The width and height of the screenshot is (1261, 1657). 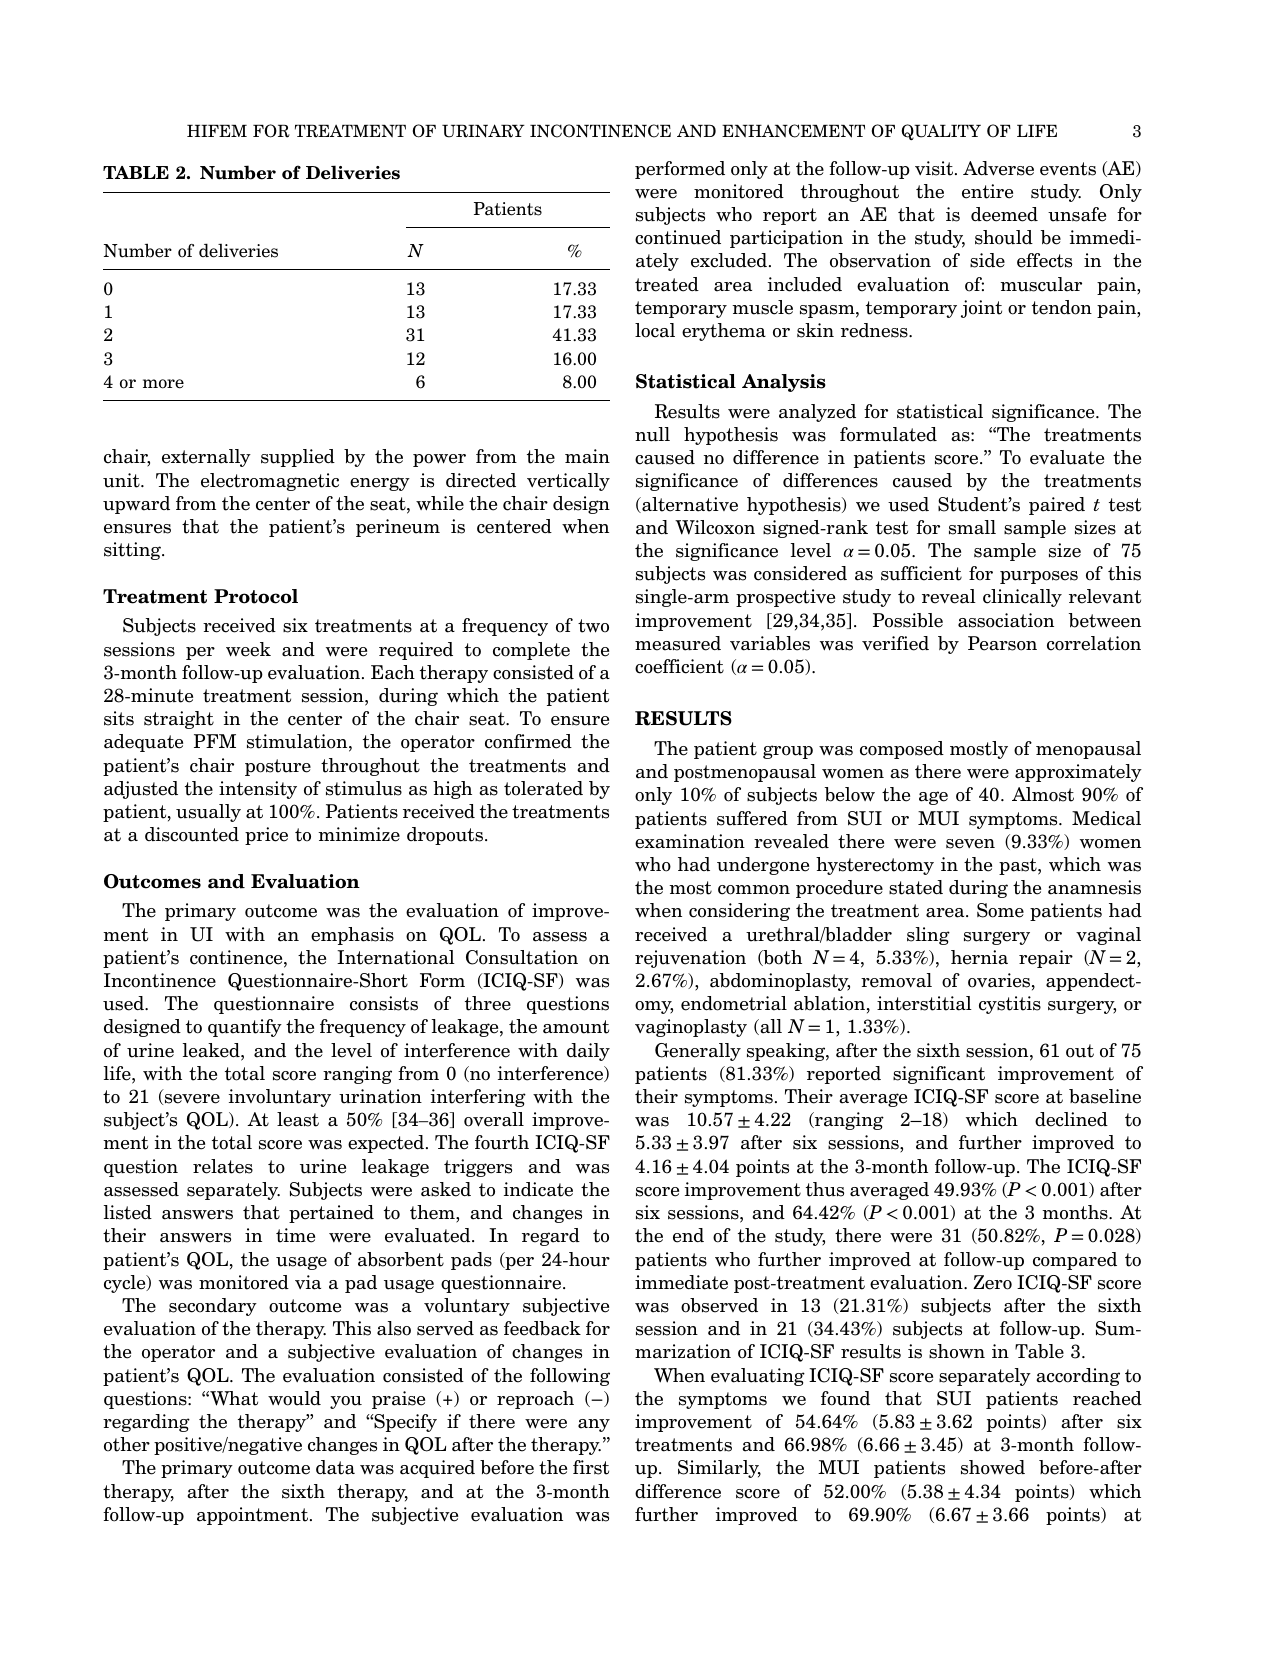 What do you see at coordinates (998, 168) in the screenshot?
I see `Adverse` at bounding box center [998, 168].
